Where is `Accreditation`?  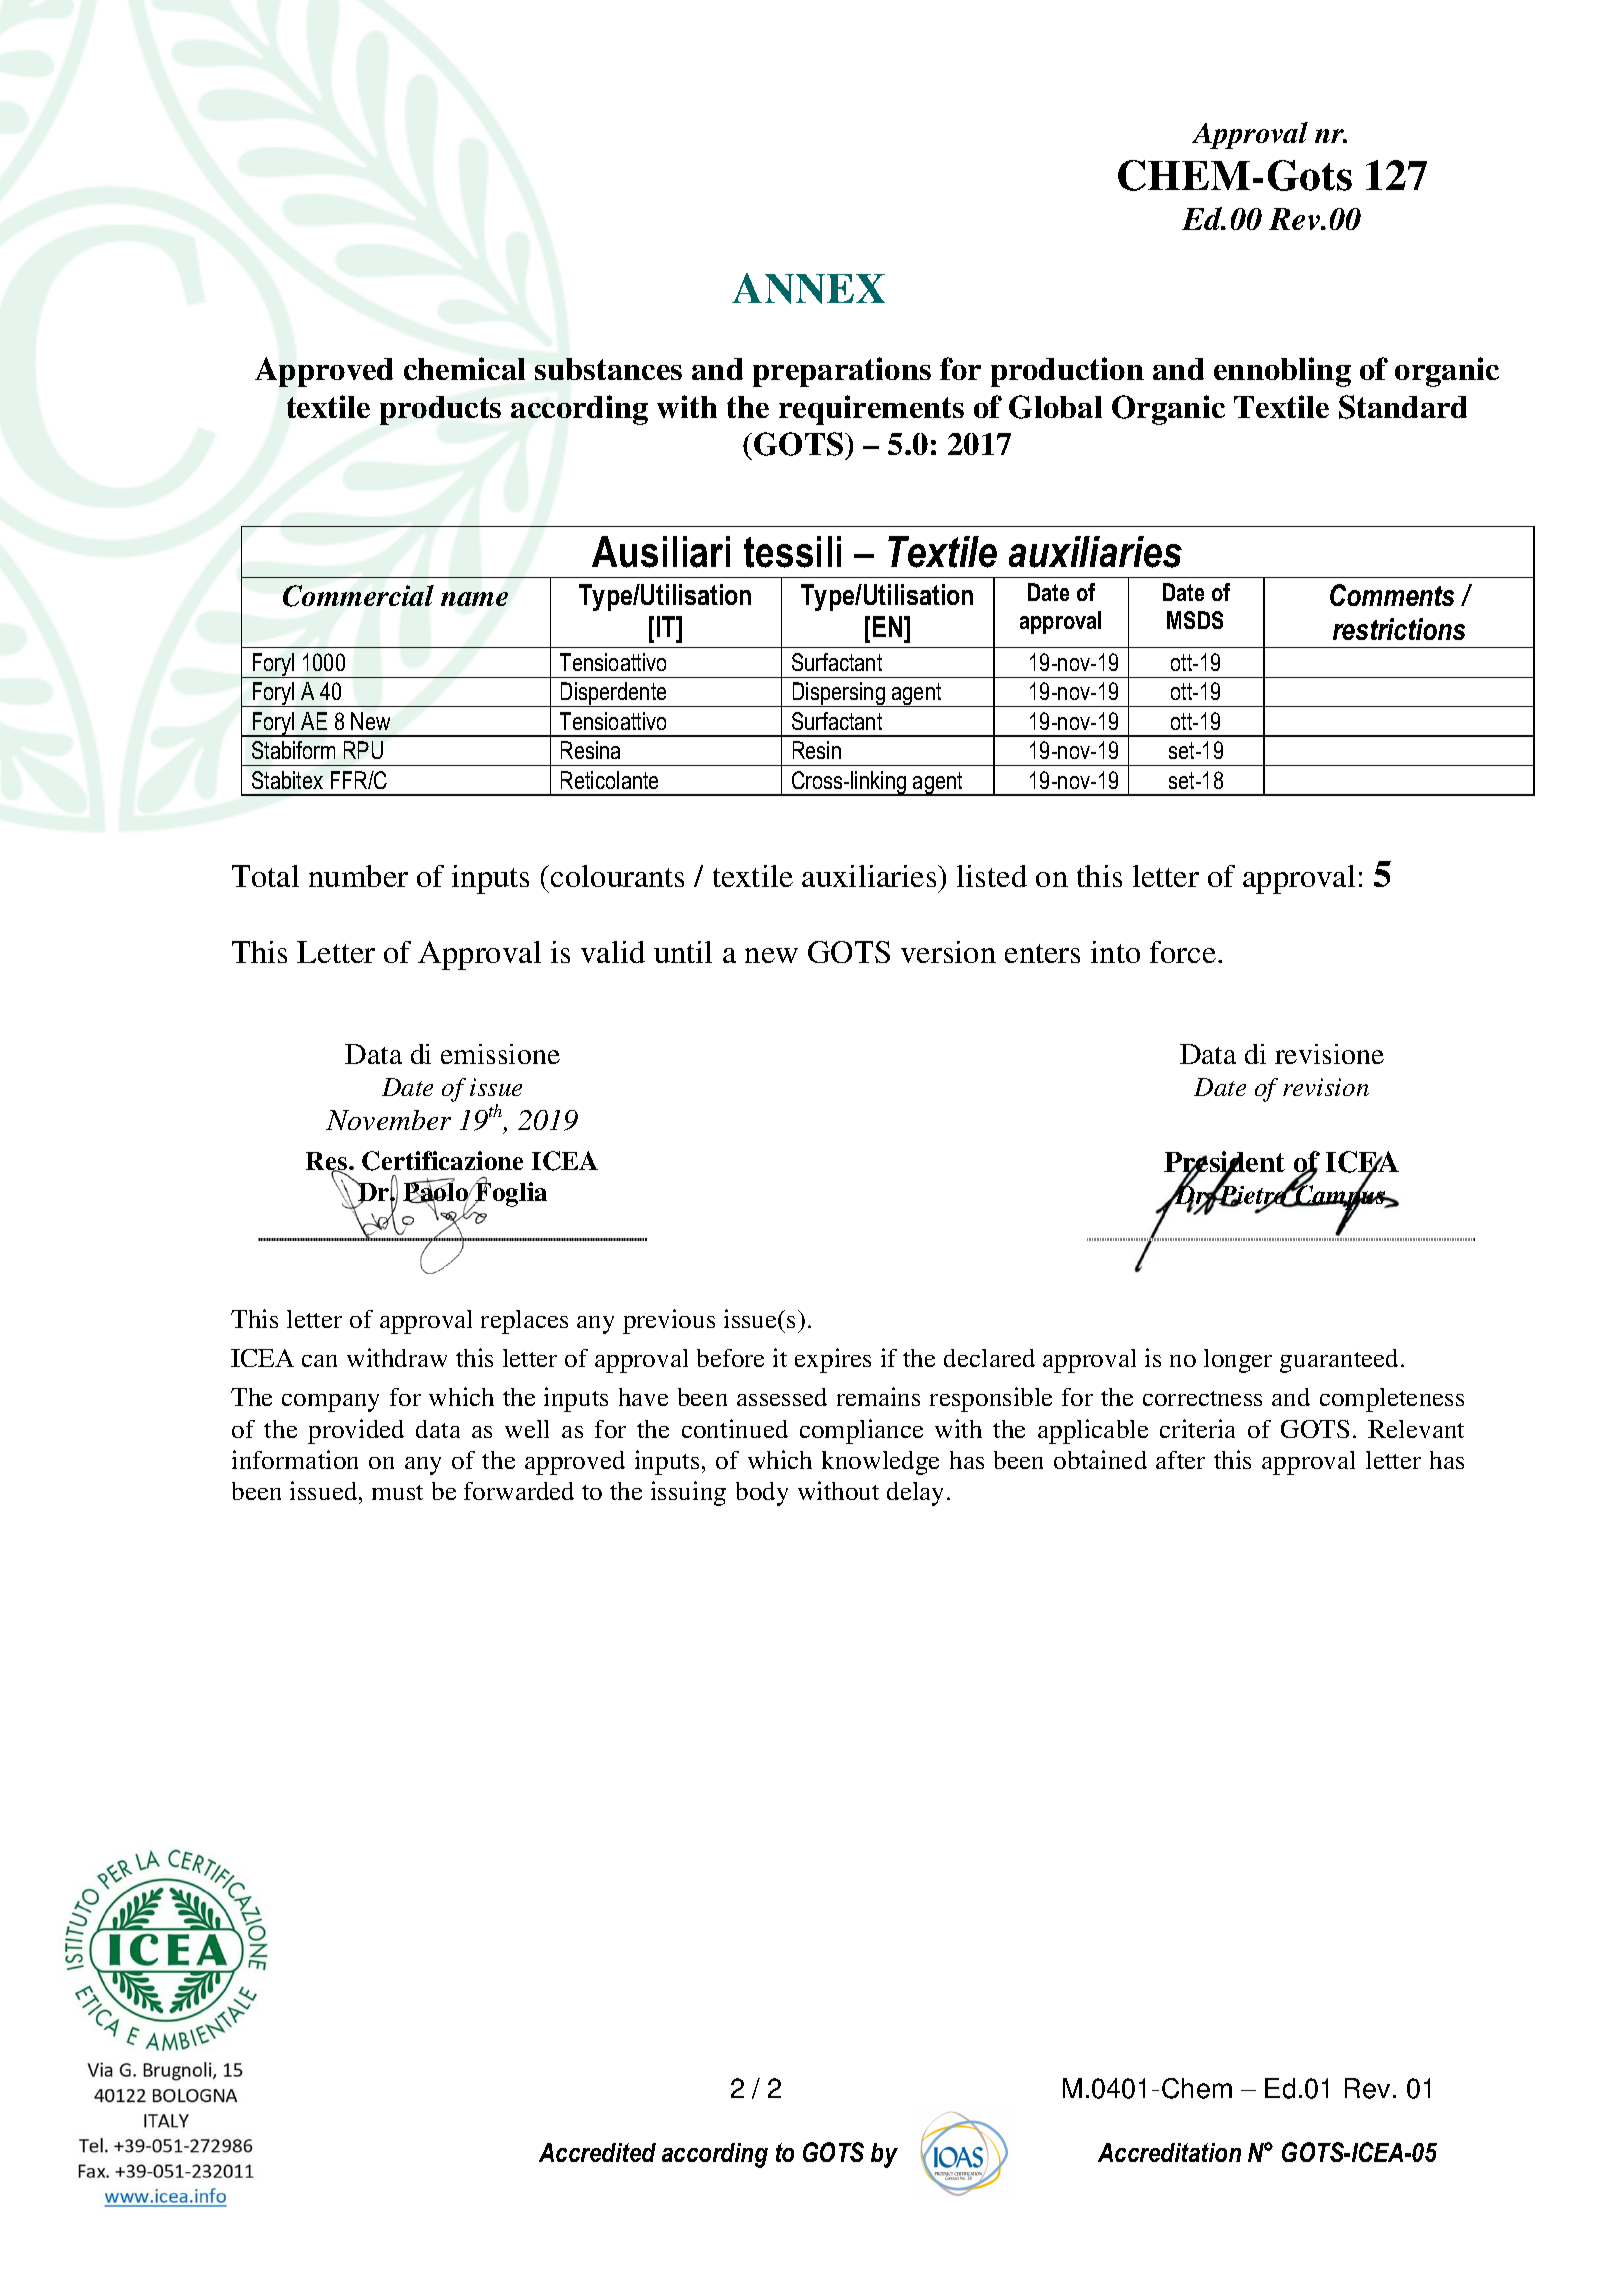
Accreditation is located at coordinates (1169, 2152).
